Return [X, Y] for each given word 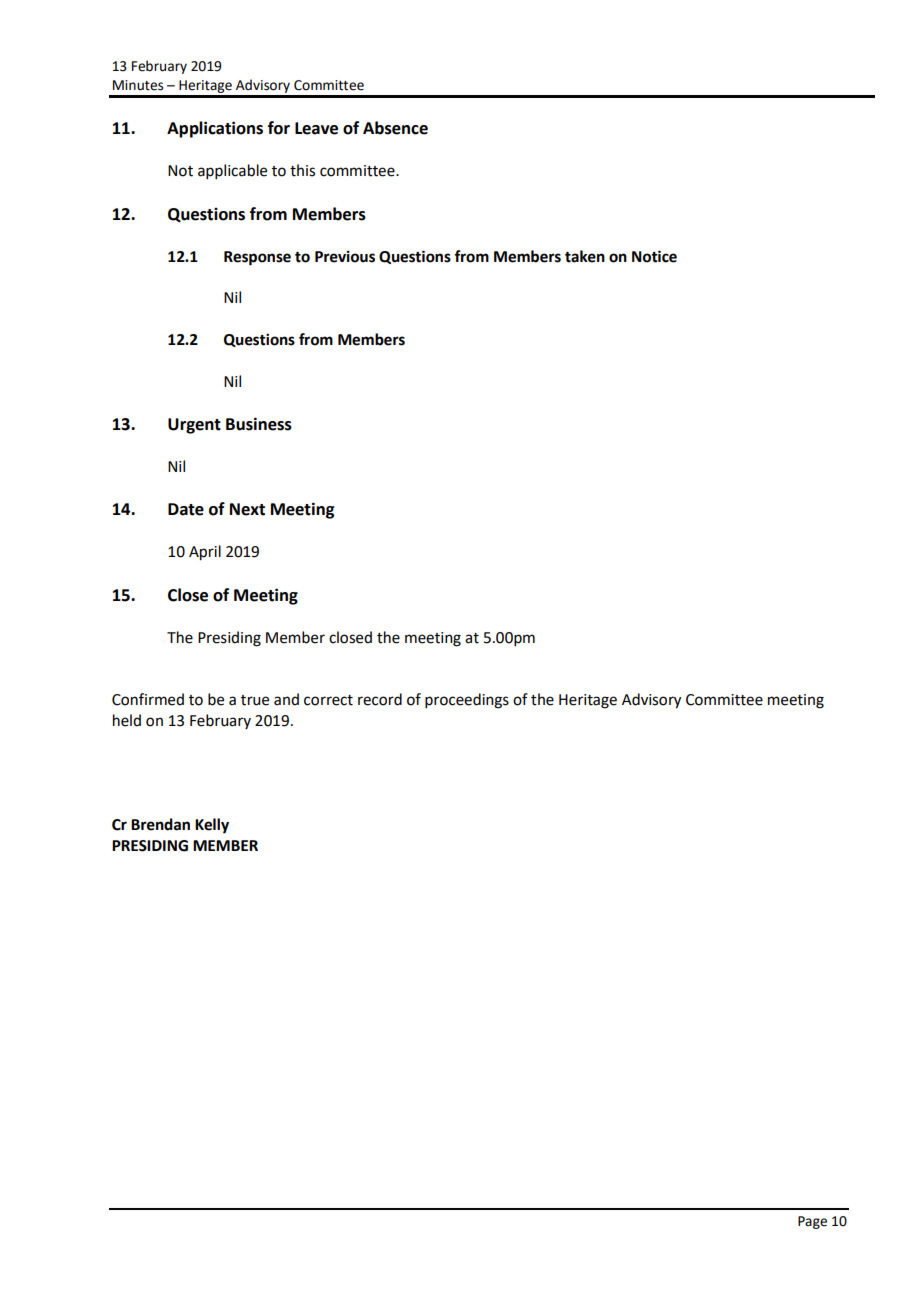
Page [812, 1222]
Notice [654, 256]
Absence [395, 128]
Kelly [212, 826]
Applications [215, 129]
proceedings [467, 701]
